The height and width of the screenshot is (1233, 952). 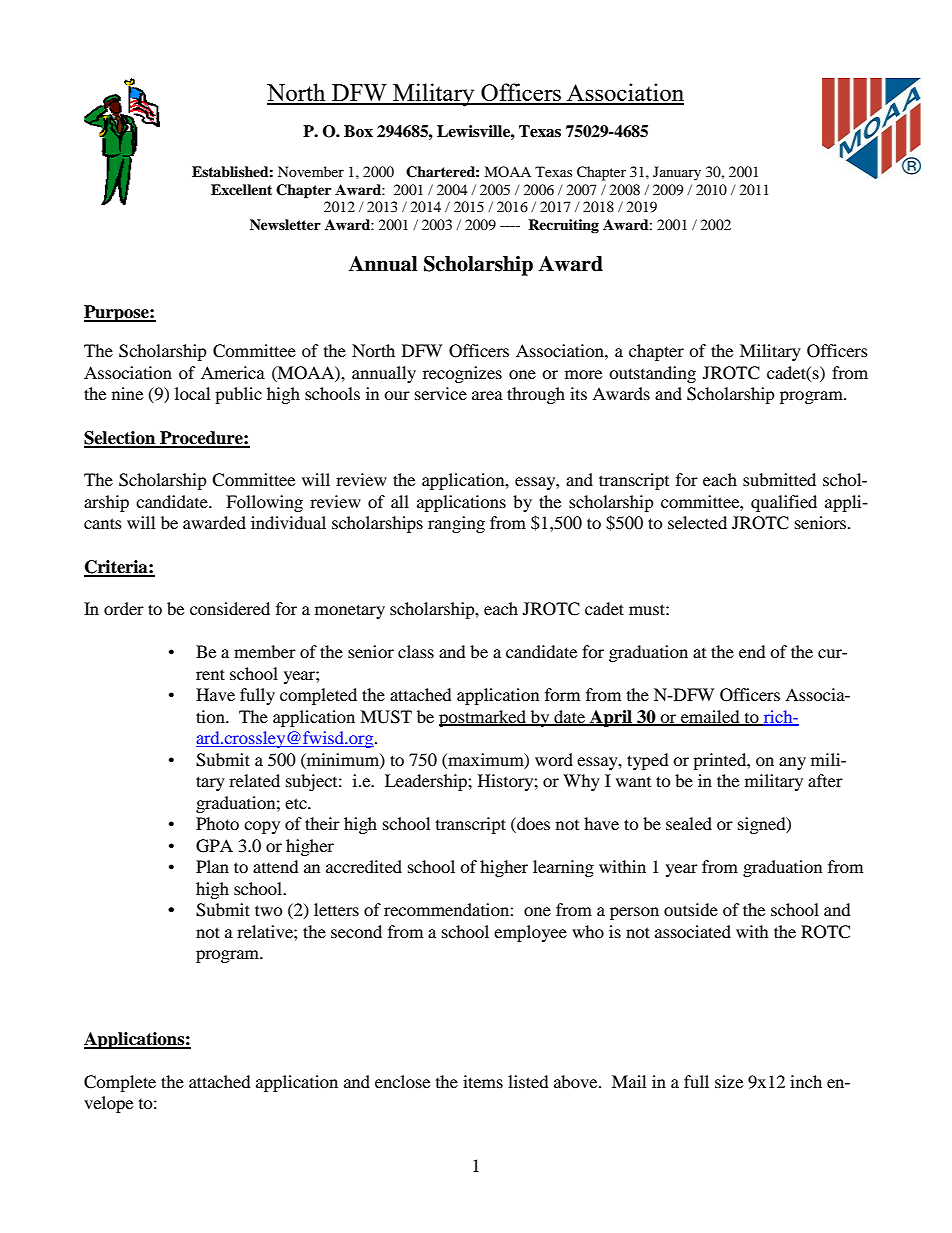 I want to click on qualified, so click(x=784, y=503).
